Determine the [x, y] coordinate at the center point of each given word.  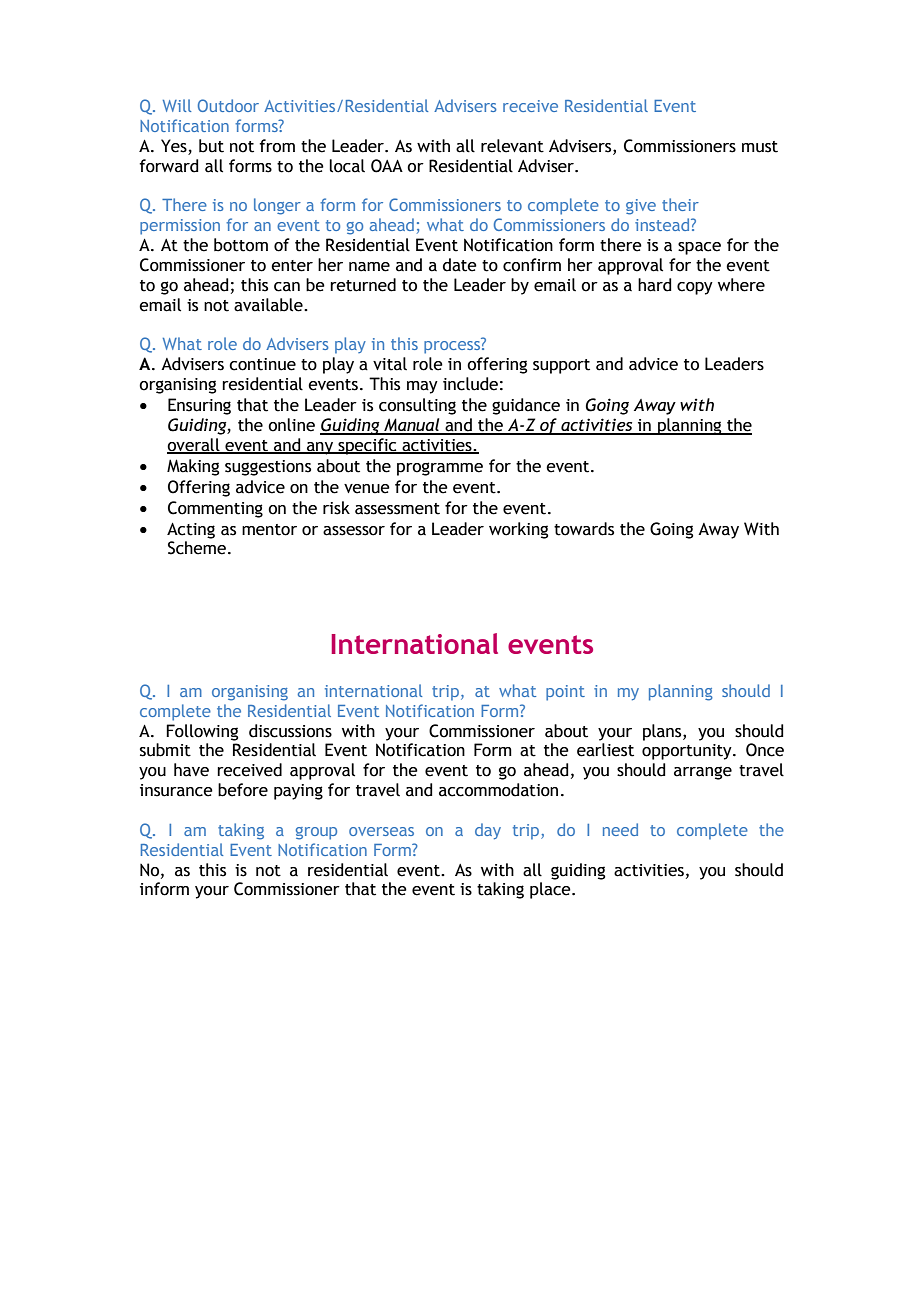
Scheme [197, 548]
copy [695, 288]
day [488, 831]
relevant [512, 146]
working [518, 530]
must [760, 147]
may [422, 387]
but [211, 146]
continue [262, 364]
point [565, 693]
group [316, 833]
